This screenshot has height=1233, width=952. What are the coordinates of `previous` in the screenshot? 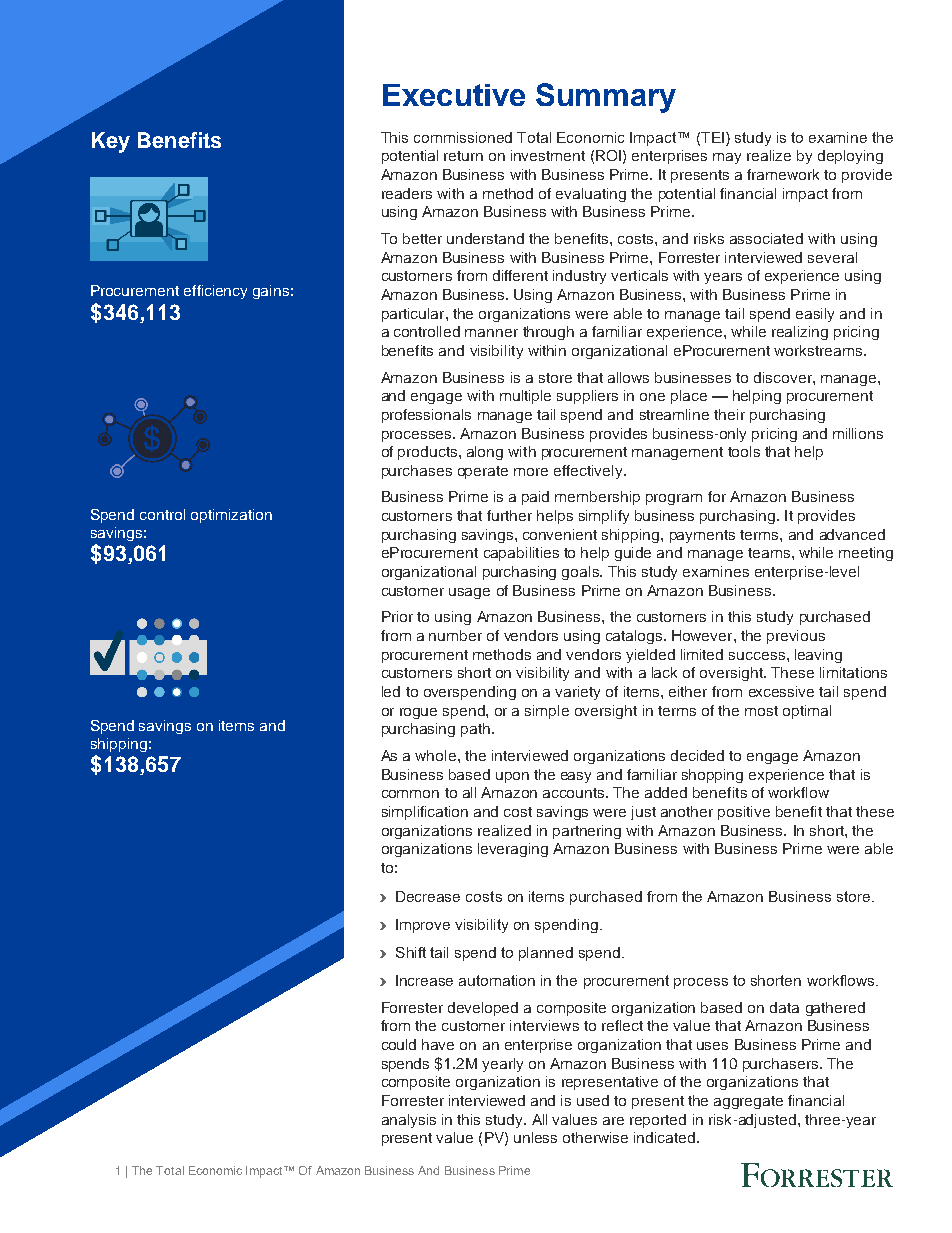 It's located at (796, 637).
